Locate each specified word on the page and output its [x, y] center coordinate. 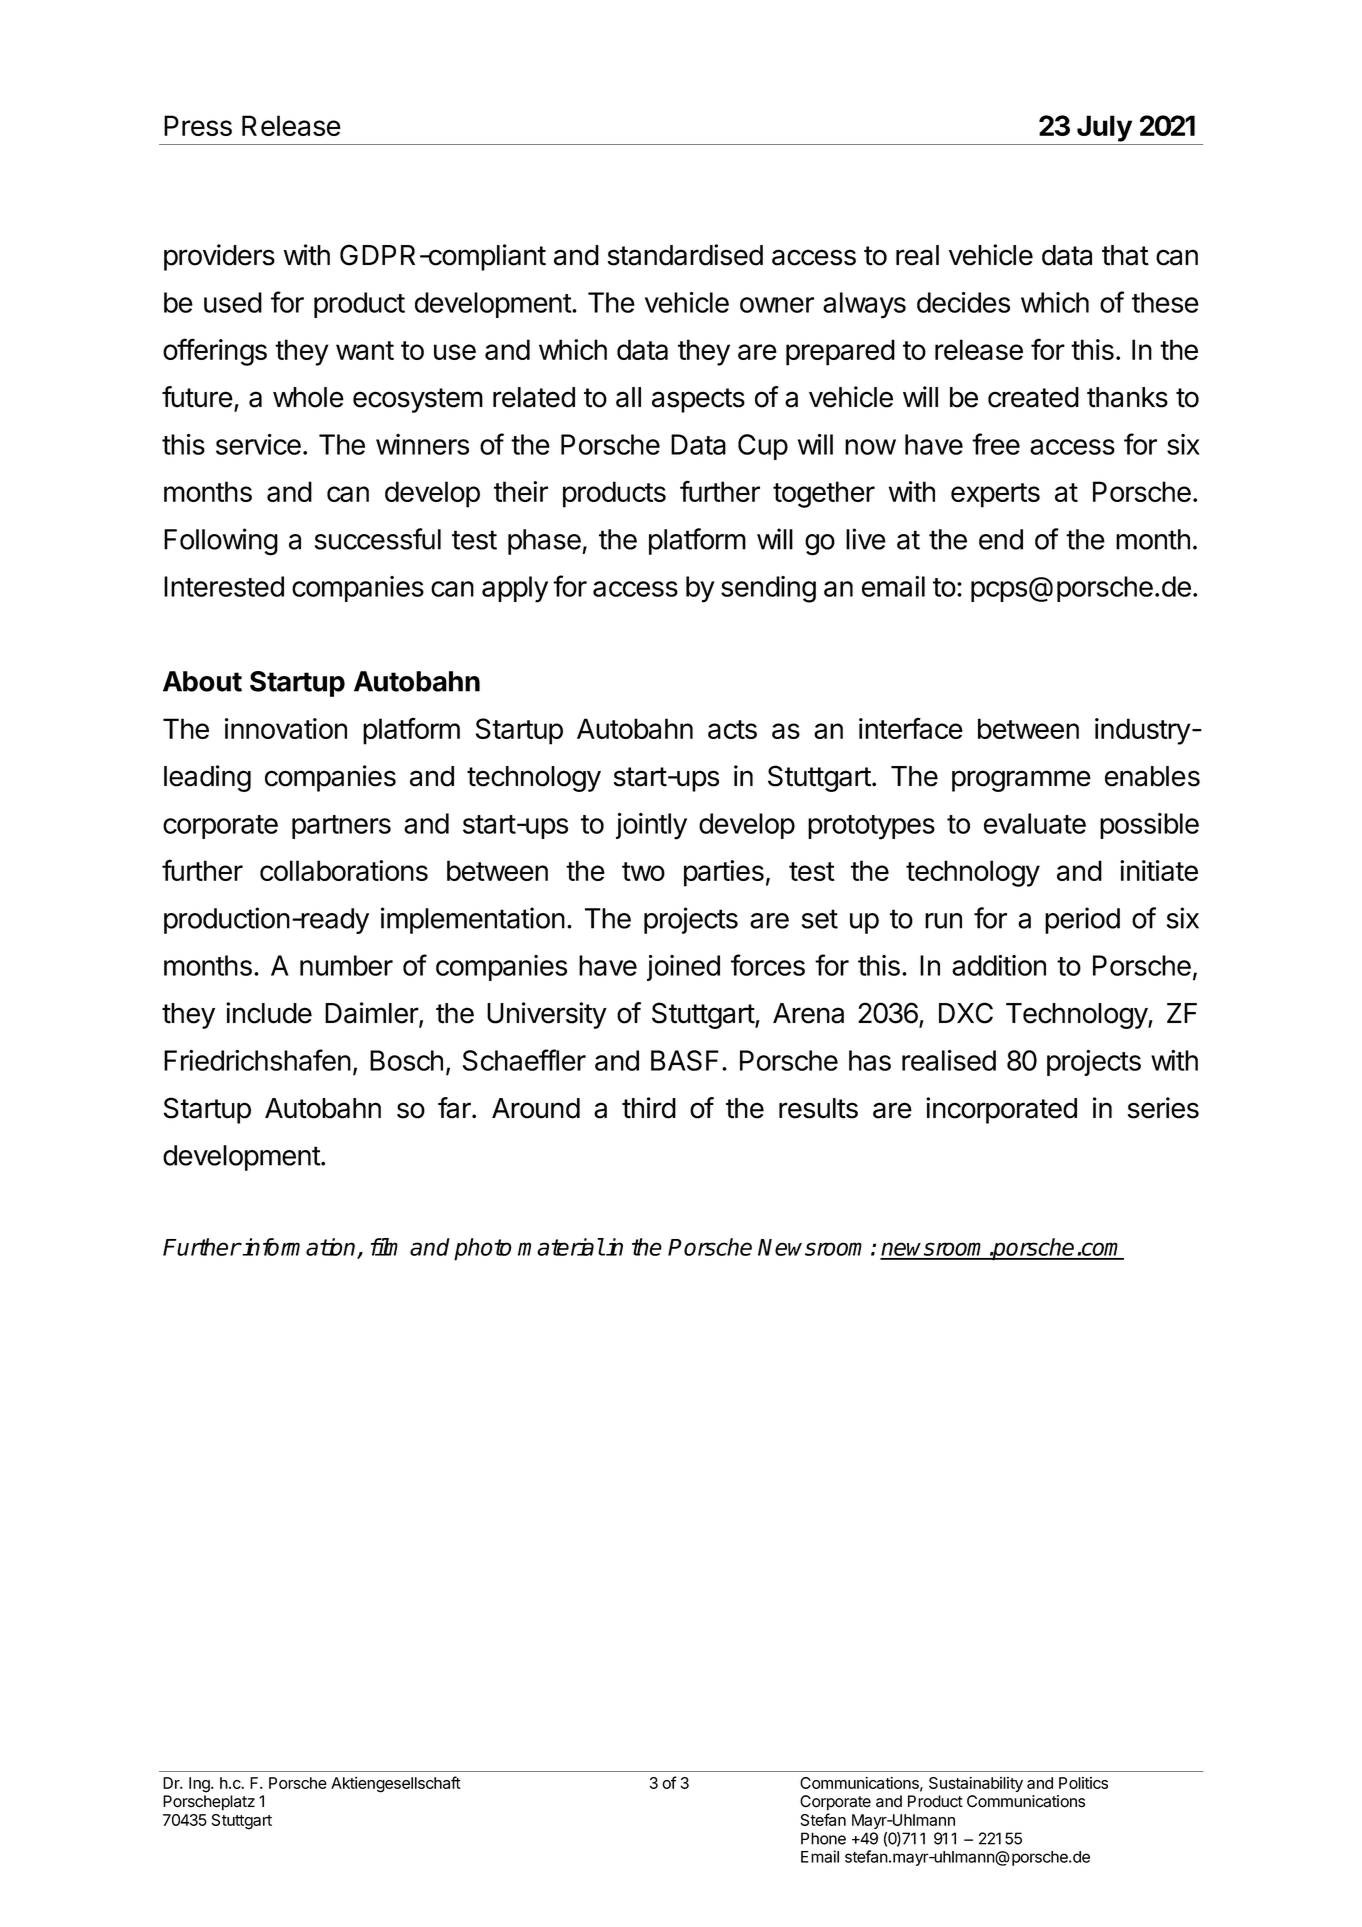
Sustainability [976, 1784]
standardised [685, 255]
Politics [1083, 1783]
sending [768, 589]
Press [198, 125]
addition [999, 965]
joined [683, 968]
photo [483, 1249]
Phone [823, 1838]
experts [995, 495]
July [1104, 128]
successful [378, 539]
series [1163, 1108]
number [346, 965]
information [299, 1248]
